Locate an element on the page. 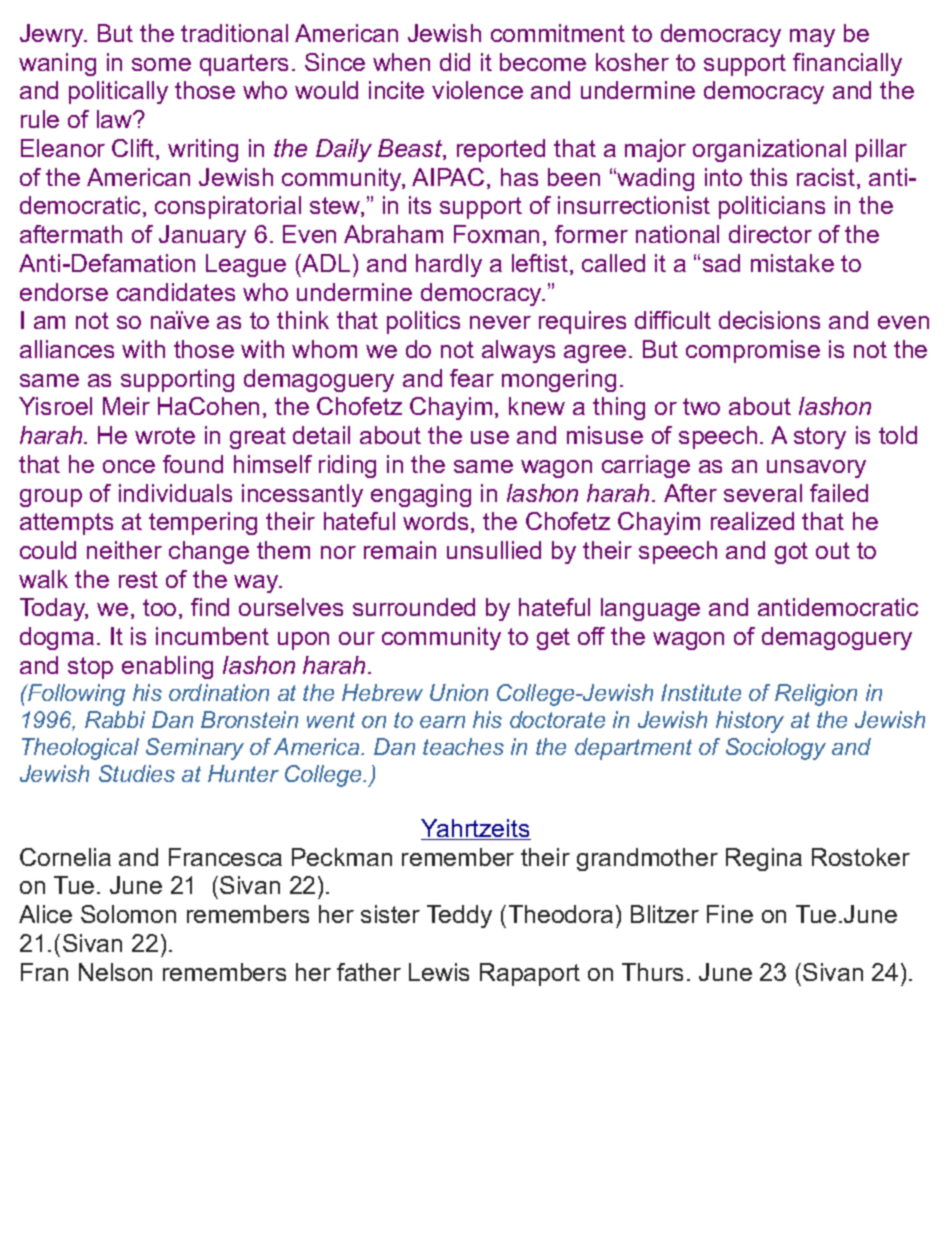 This page has width=952, height=1233. hardly is located at coordinates (449, 265).
